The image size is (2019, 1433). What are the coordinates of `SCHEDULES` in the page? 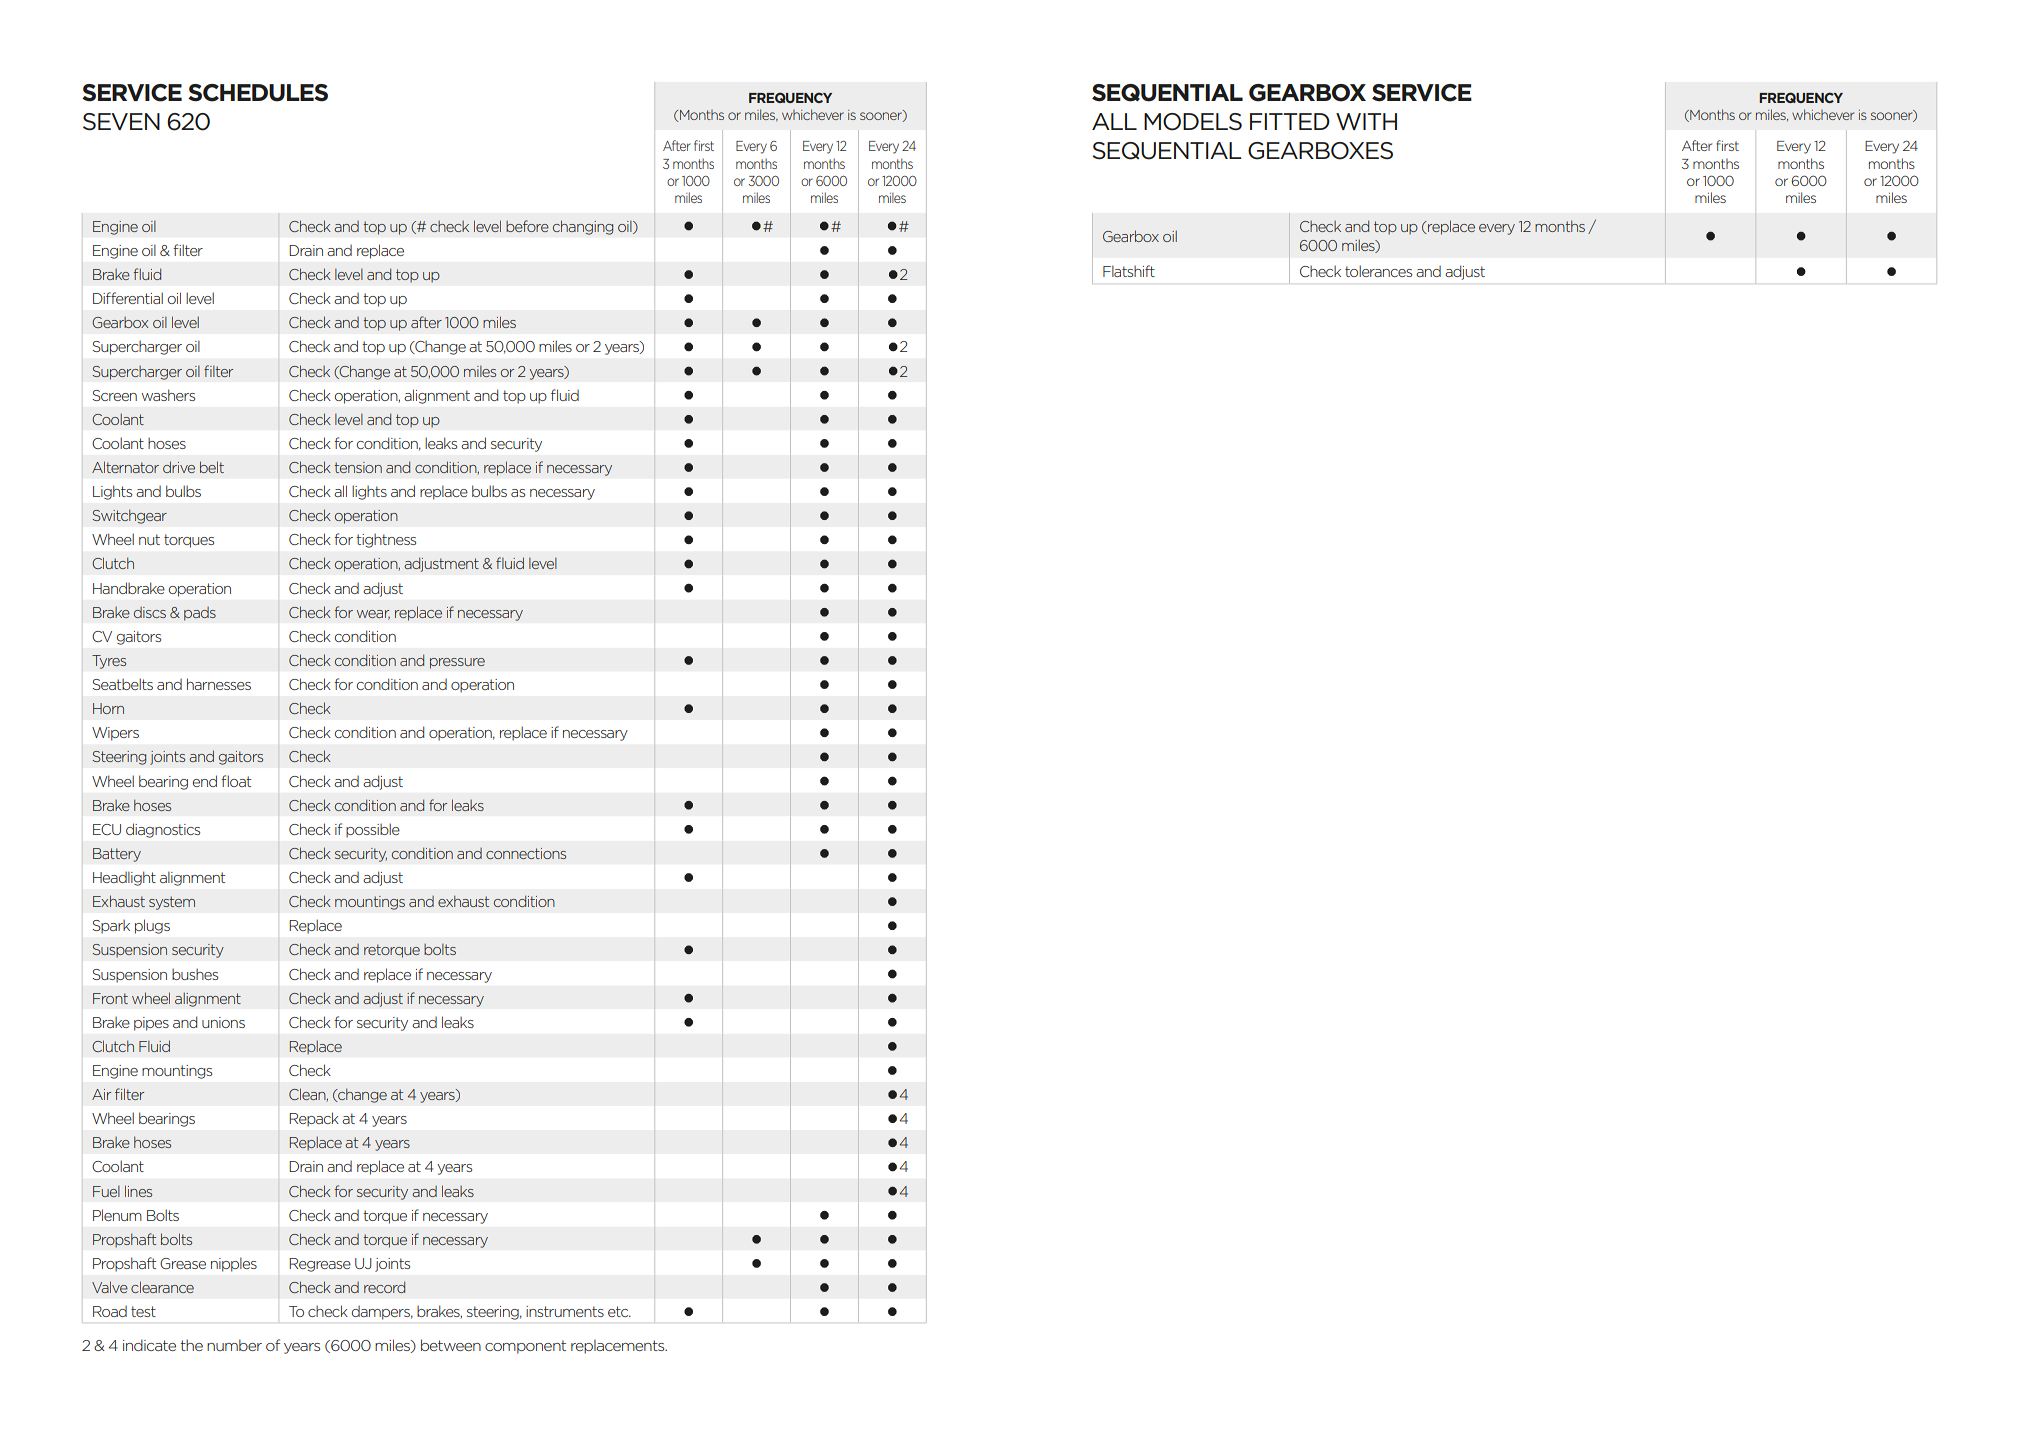 It's located at (258, 93).
